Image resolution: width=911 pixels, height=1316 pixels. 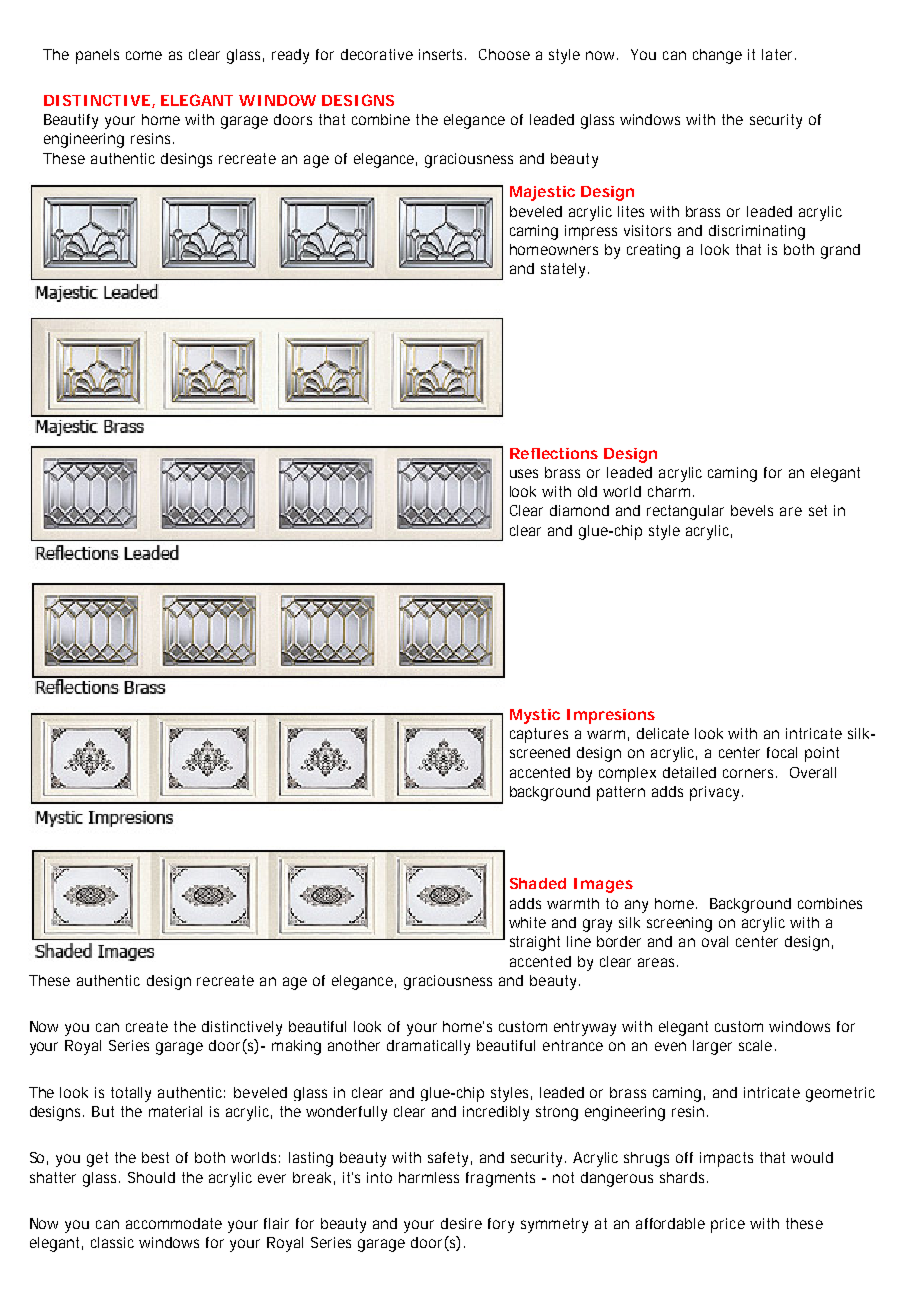 What do you see at coordinates (717, 56) in the image?
I see `change` at bounding box center [717, 56].
